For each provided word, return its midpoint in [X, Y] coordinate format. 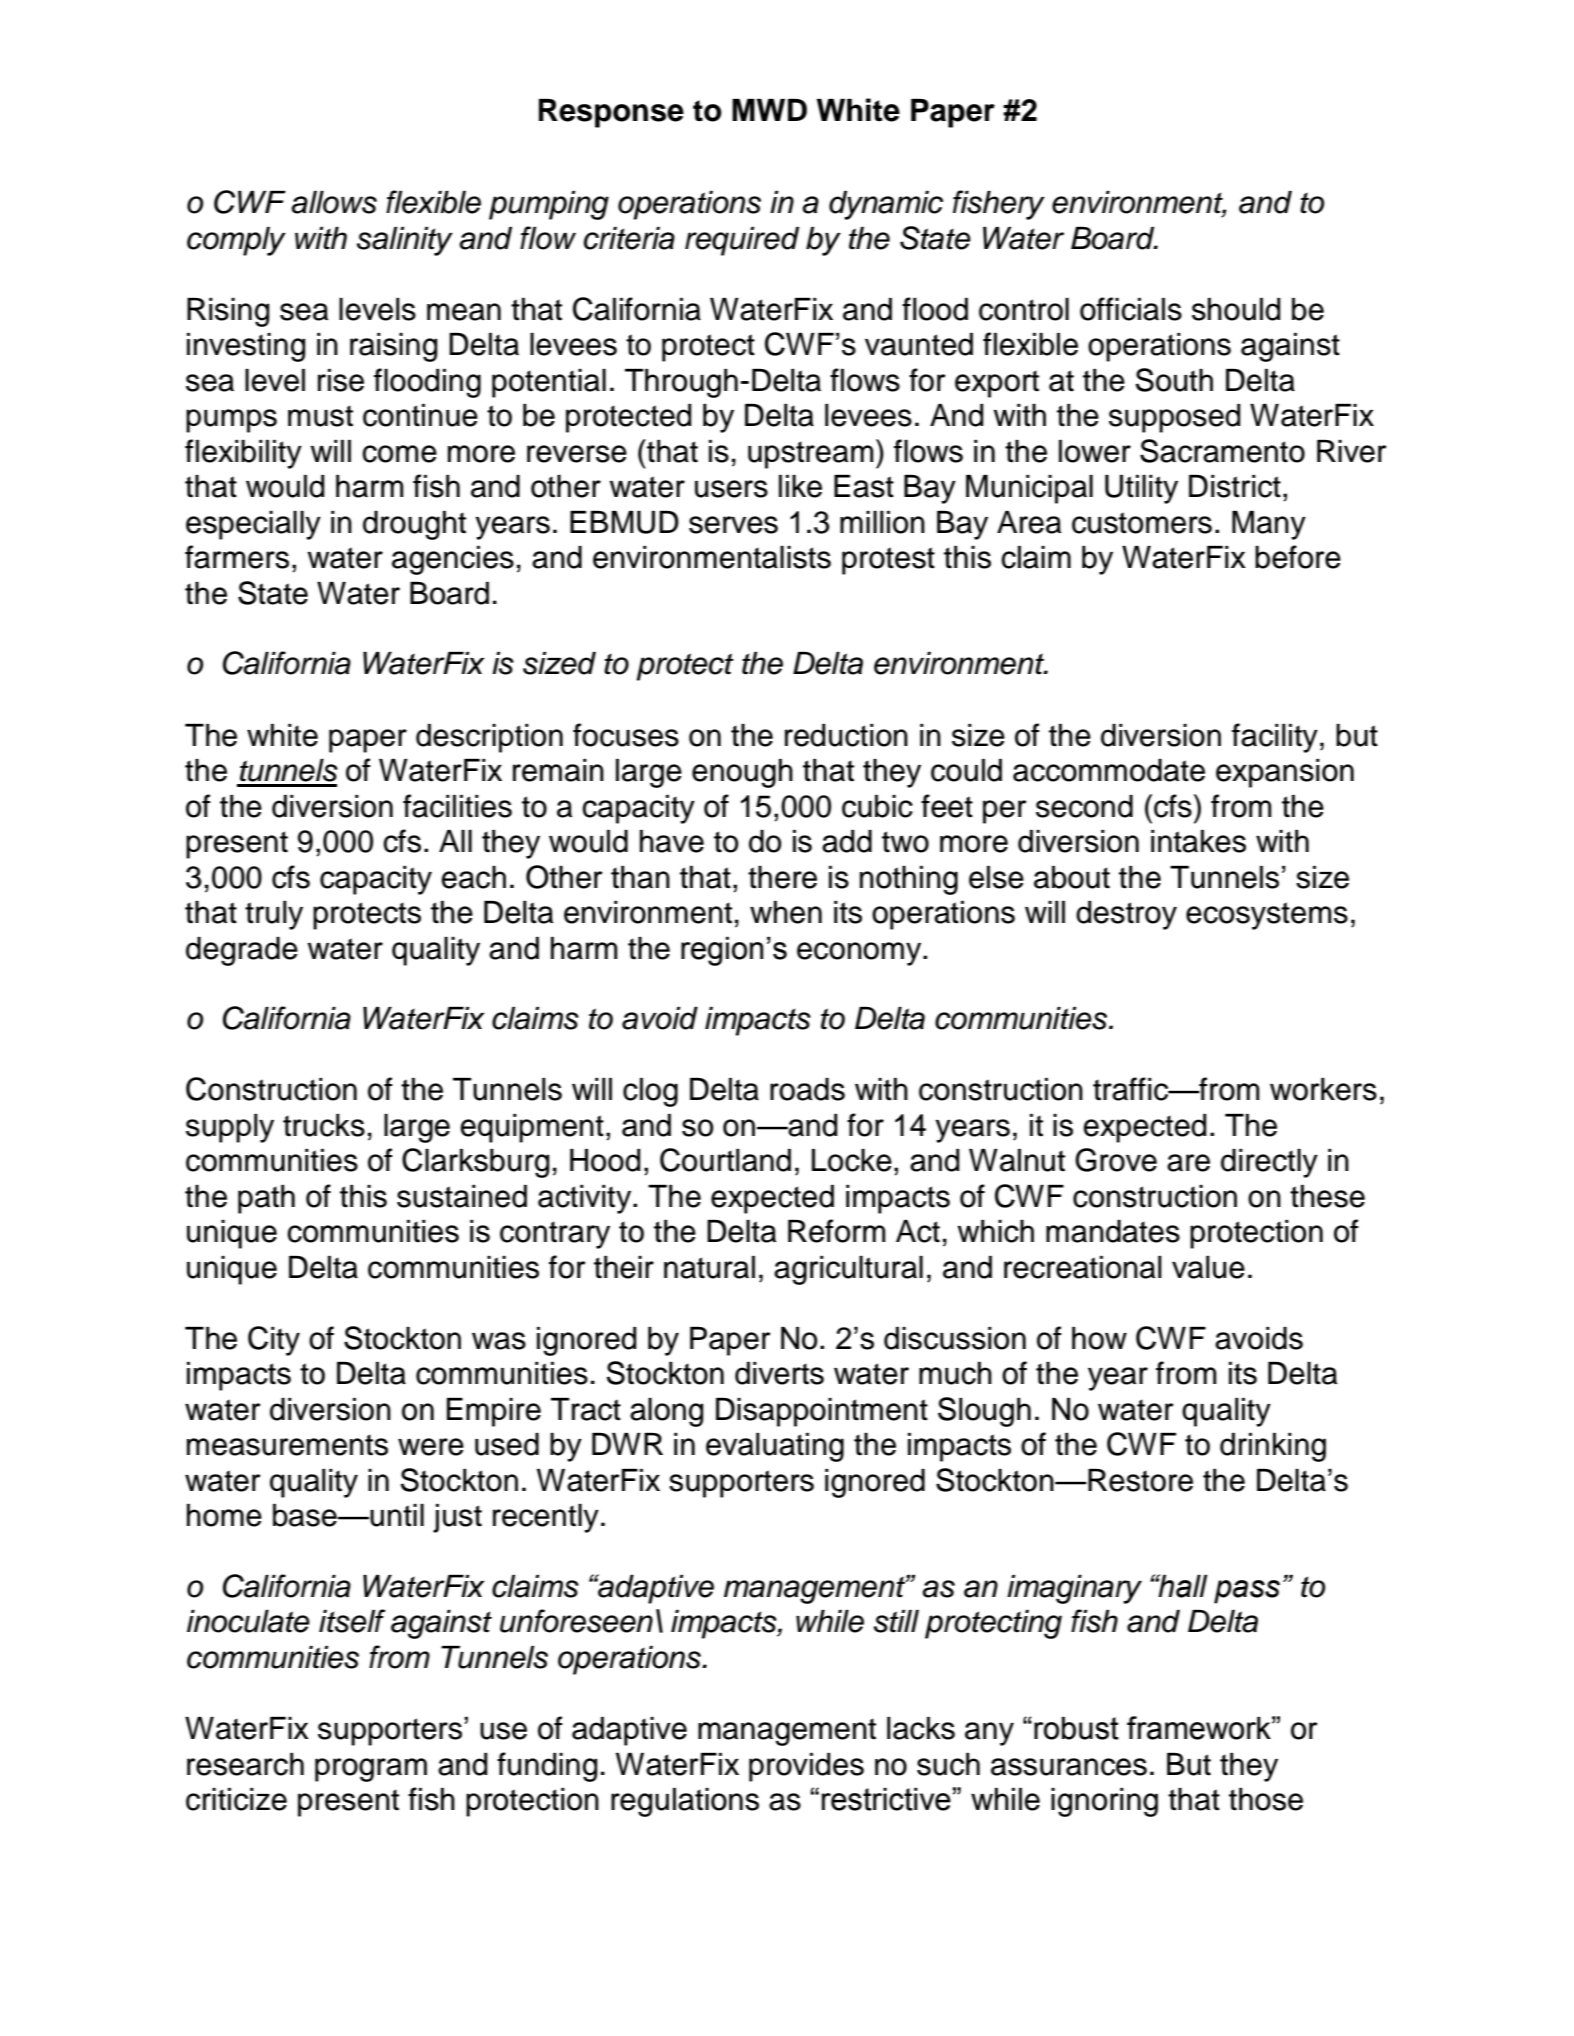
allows [334, 202]
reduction [846, 735]
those [1266, 1799]
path [266, 1199]
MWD [769, 110]
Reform [836, 1231]
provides [806, 1767]
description [489, 738]
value [1208, 1267]
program [371, 1770]
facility [1275, 738]
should [1236, 309]
